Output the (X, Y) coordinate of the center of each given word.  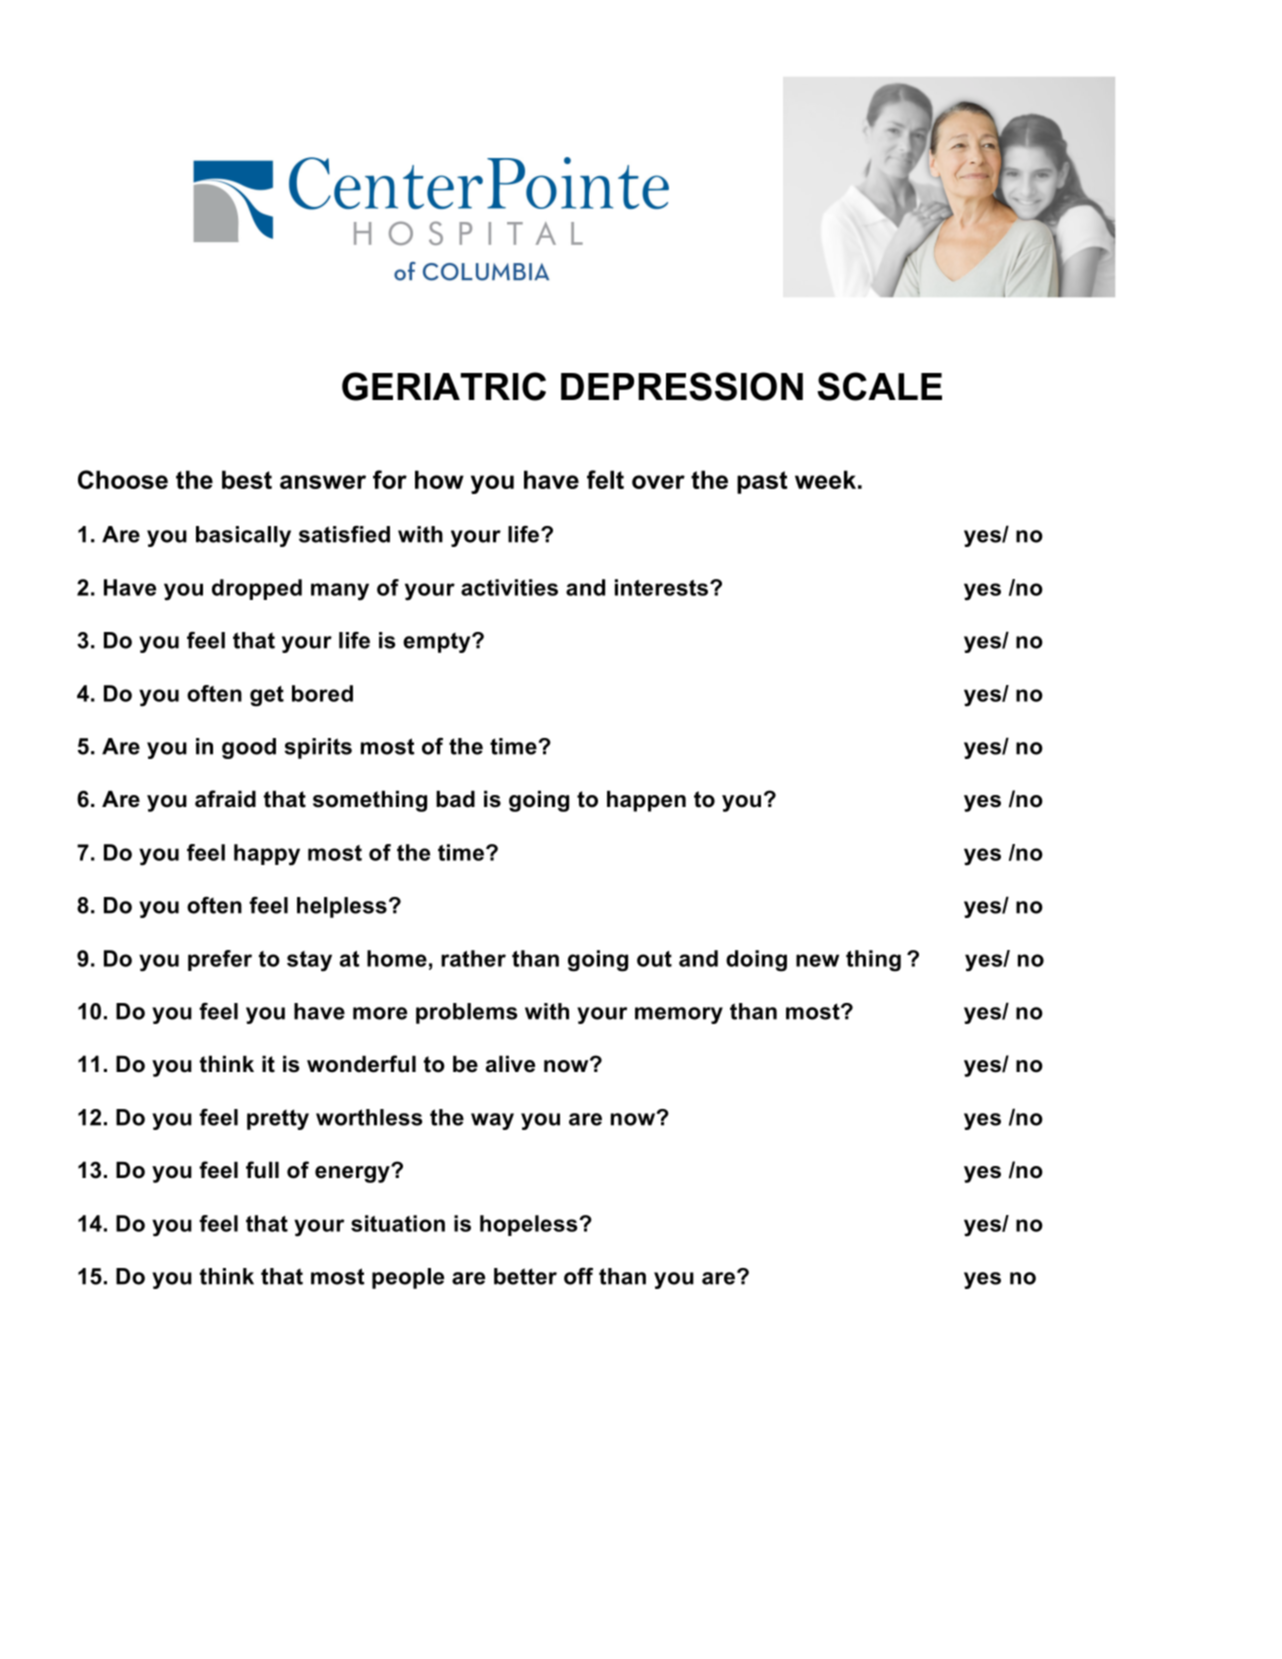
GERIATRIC (444, 386)
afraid (225, 799)
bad (455, 799)
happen (646, 801)
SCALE (879, 386)
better (525, 1276)
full (262, 1170)
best (247, 479)
